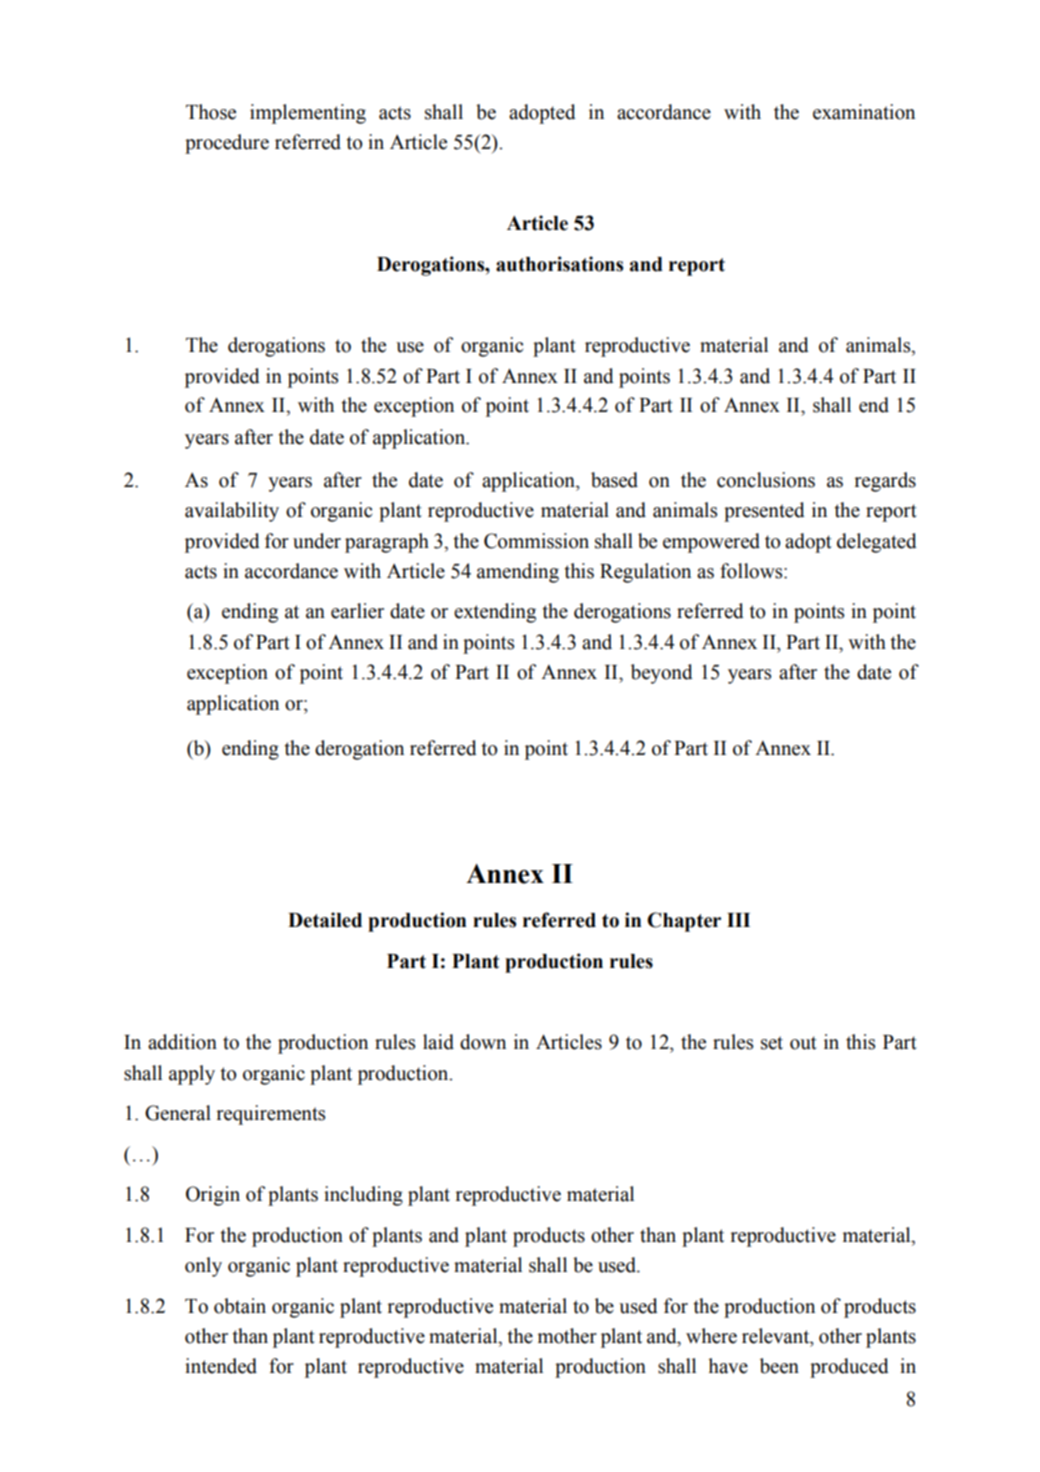 The width and height of the screenshot is (1040, 1472). What do you see at coordinates (864, 112) in the screenshot?
I see `examination` at bounding box center [864, 112].
